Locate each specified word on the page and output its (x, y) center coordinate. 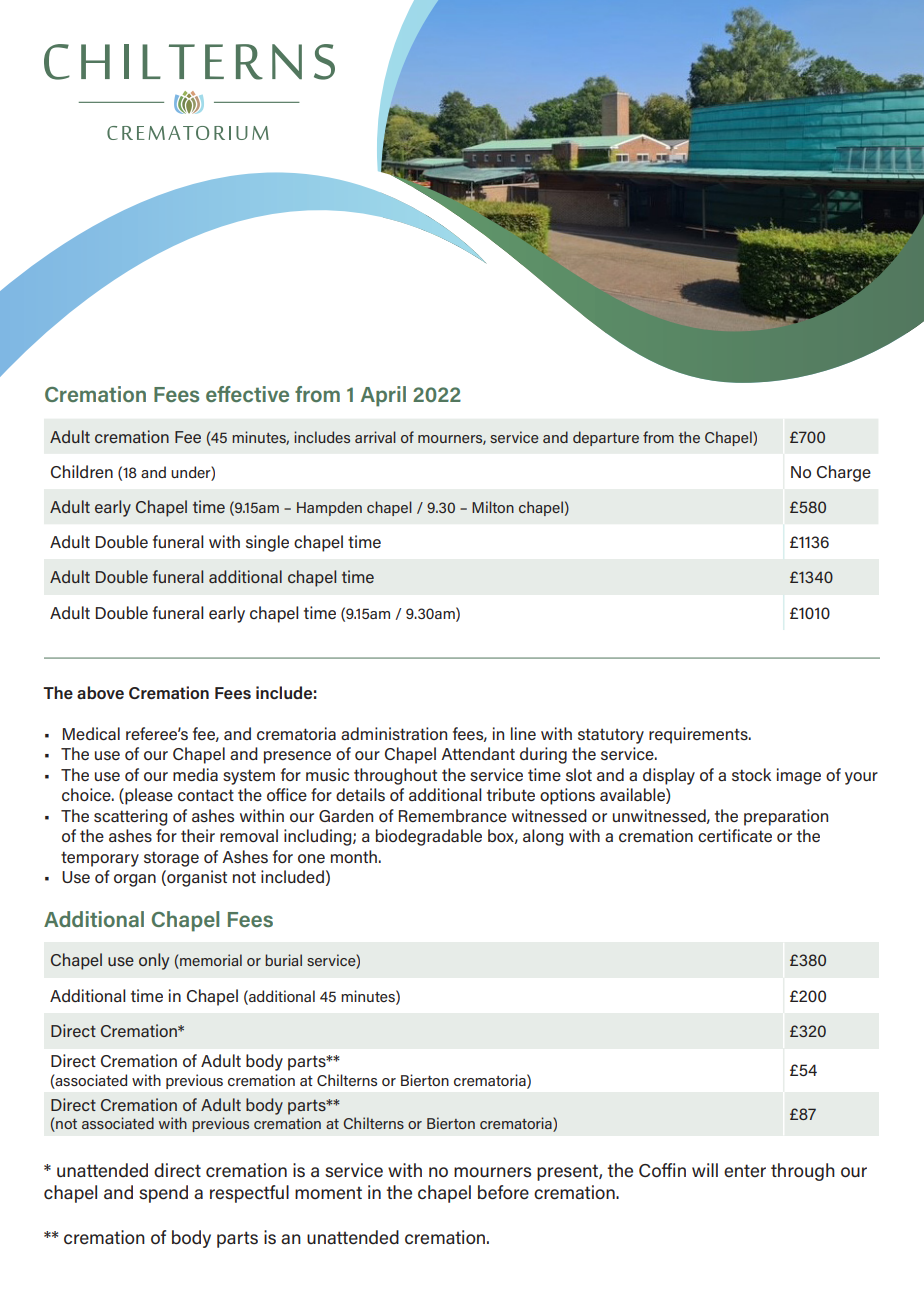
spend (163, 1194)
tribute (511, 794)
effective (247, 394)
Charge (844, 473)
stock (751, 774)
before (503, 1192)
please (148, 796)
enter (745, 1170)
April (383, 396)
